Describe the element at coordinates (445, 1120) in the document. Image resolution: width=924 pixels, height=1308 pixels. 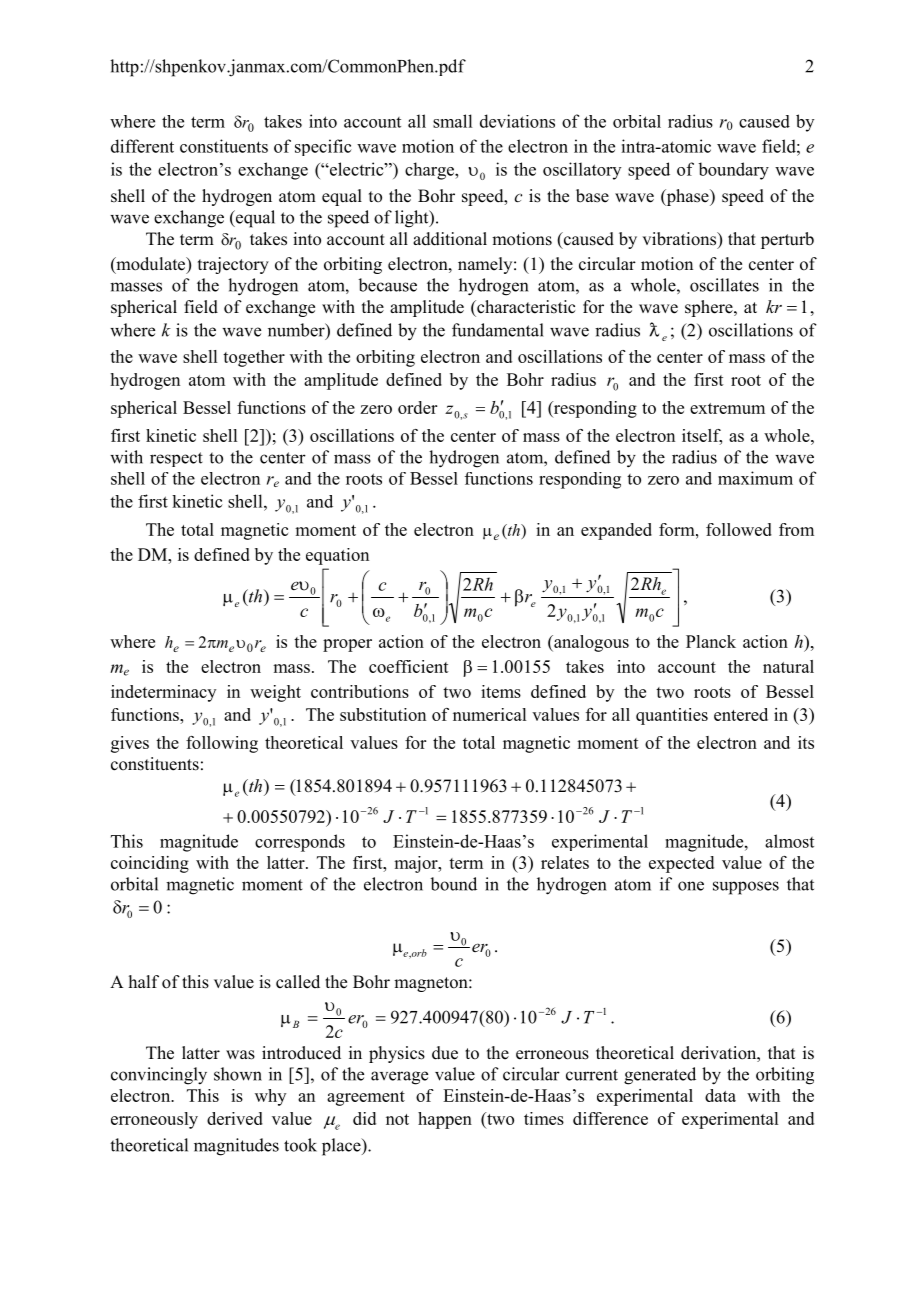
I see `happen` at that location.
